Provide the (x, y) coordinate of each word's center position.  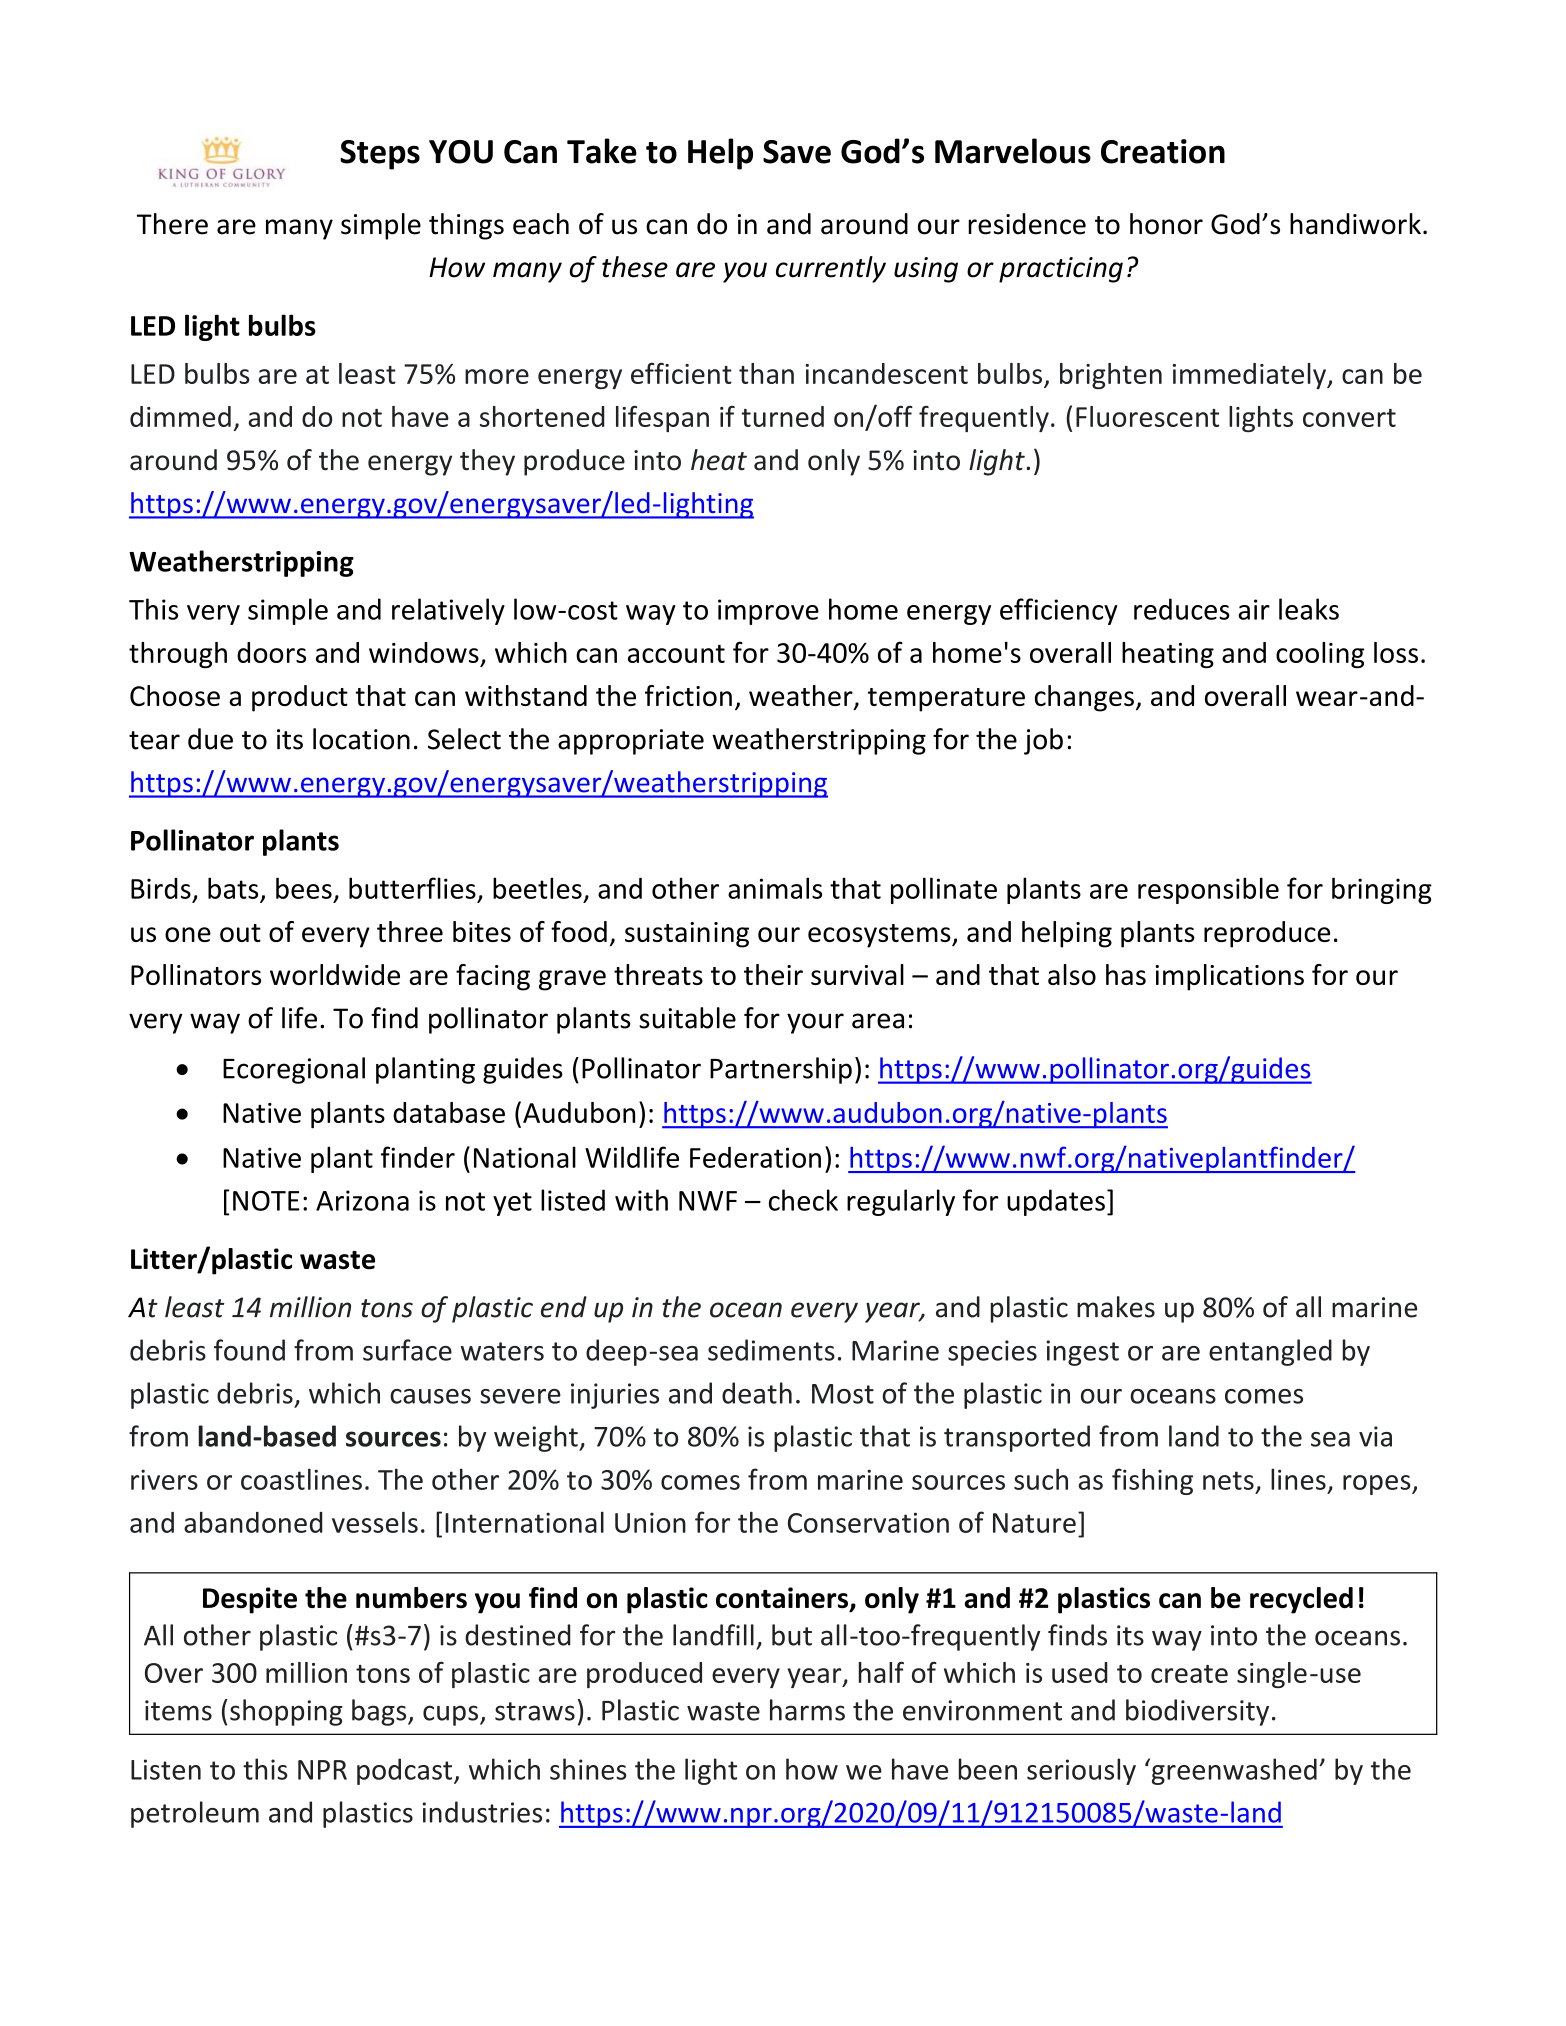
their (773, 974)
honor (1166, 224)
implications (1229, 977)
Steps (380, 155)
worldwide (335, 974)
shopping (286, 1712)
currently (831, 269)
